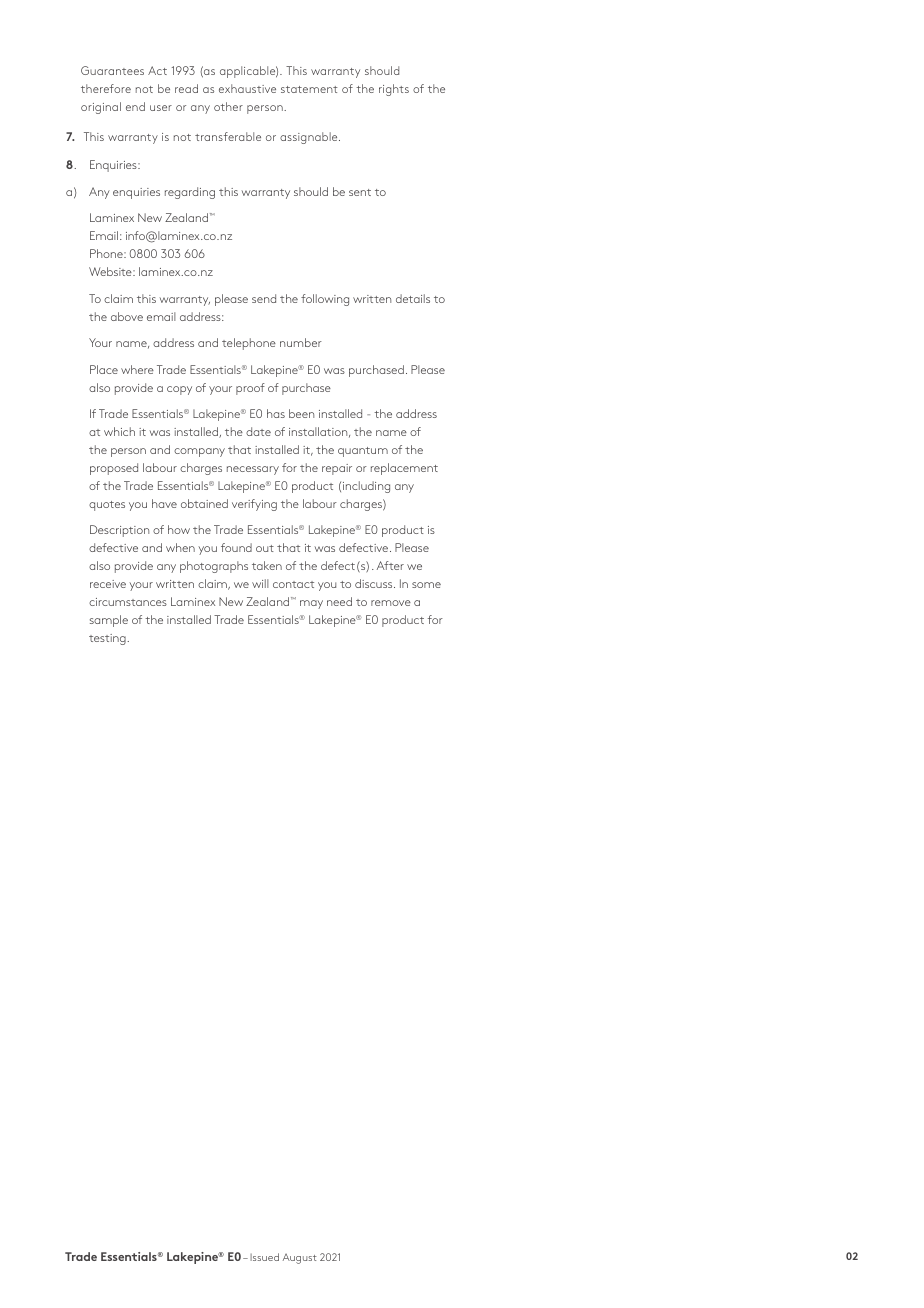  What do you see at coordinates (394, 90) in the screenshot?
I see `rights` at bounding box center [394, 90].
